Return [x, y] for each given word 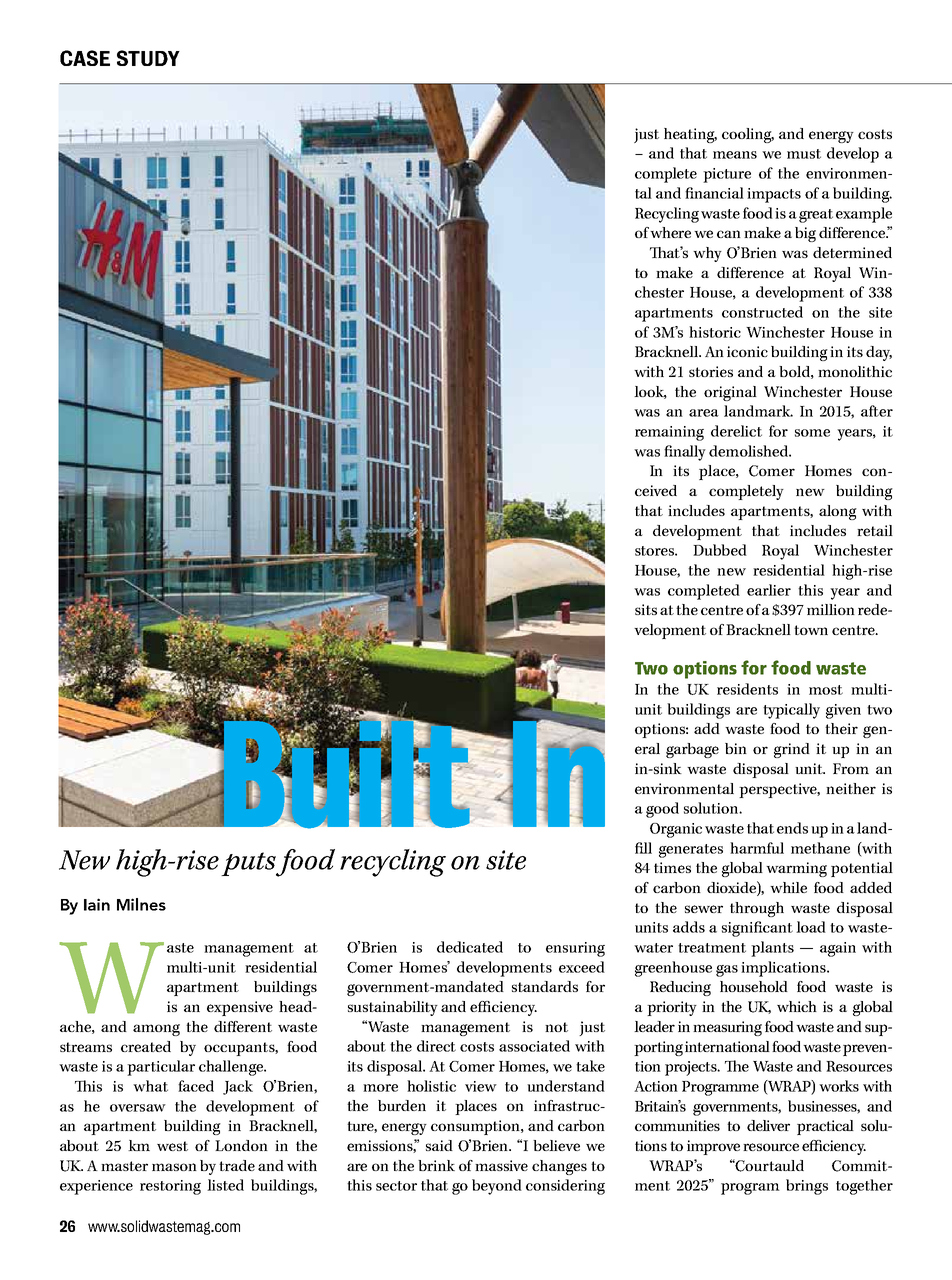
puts [248, 864]
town [811, 630]
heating [690, 135]
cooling [748, 135]
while [788, 887]
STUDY [148, 58]
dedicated [470, 947]
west [172, 1146]
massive [501, 1165]
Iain [97, 904]
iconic [747, 351]
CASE [85, 58]
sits [646, 609]
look [650, 392]
